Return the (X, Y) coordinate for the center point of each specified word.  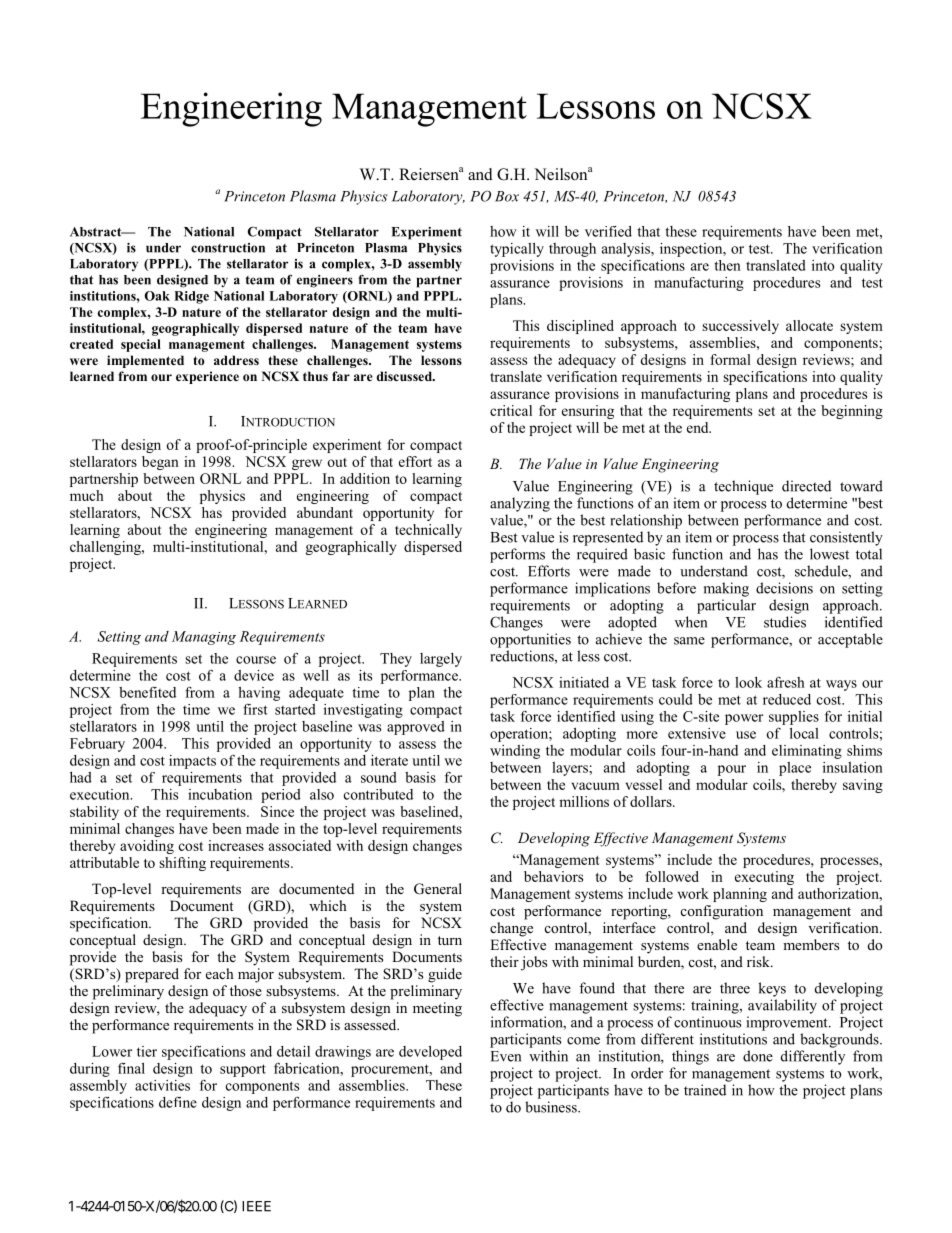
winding (515, 752)
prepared (152, 975)
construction (228, 248)
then (727, 265)
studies (785, 622)
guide (445, 975)
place (795, 769)
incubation (220, 794)
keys (772, 989)
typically (517, 250)
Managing (204, 638)
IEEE (256, 1206)
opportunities (530, 640)
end (699, 427)
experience (207, 377)
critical (511, 410)
